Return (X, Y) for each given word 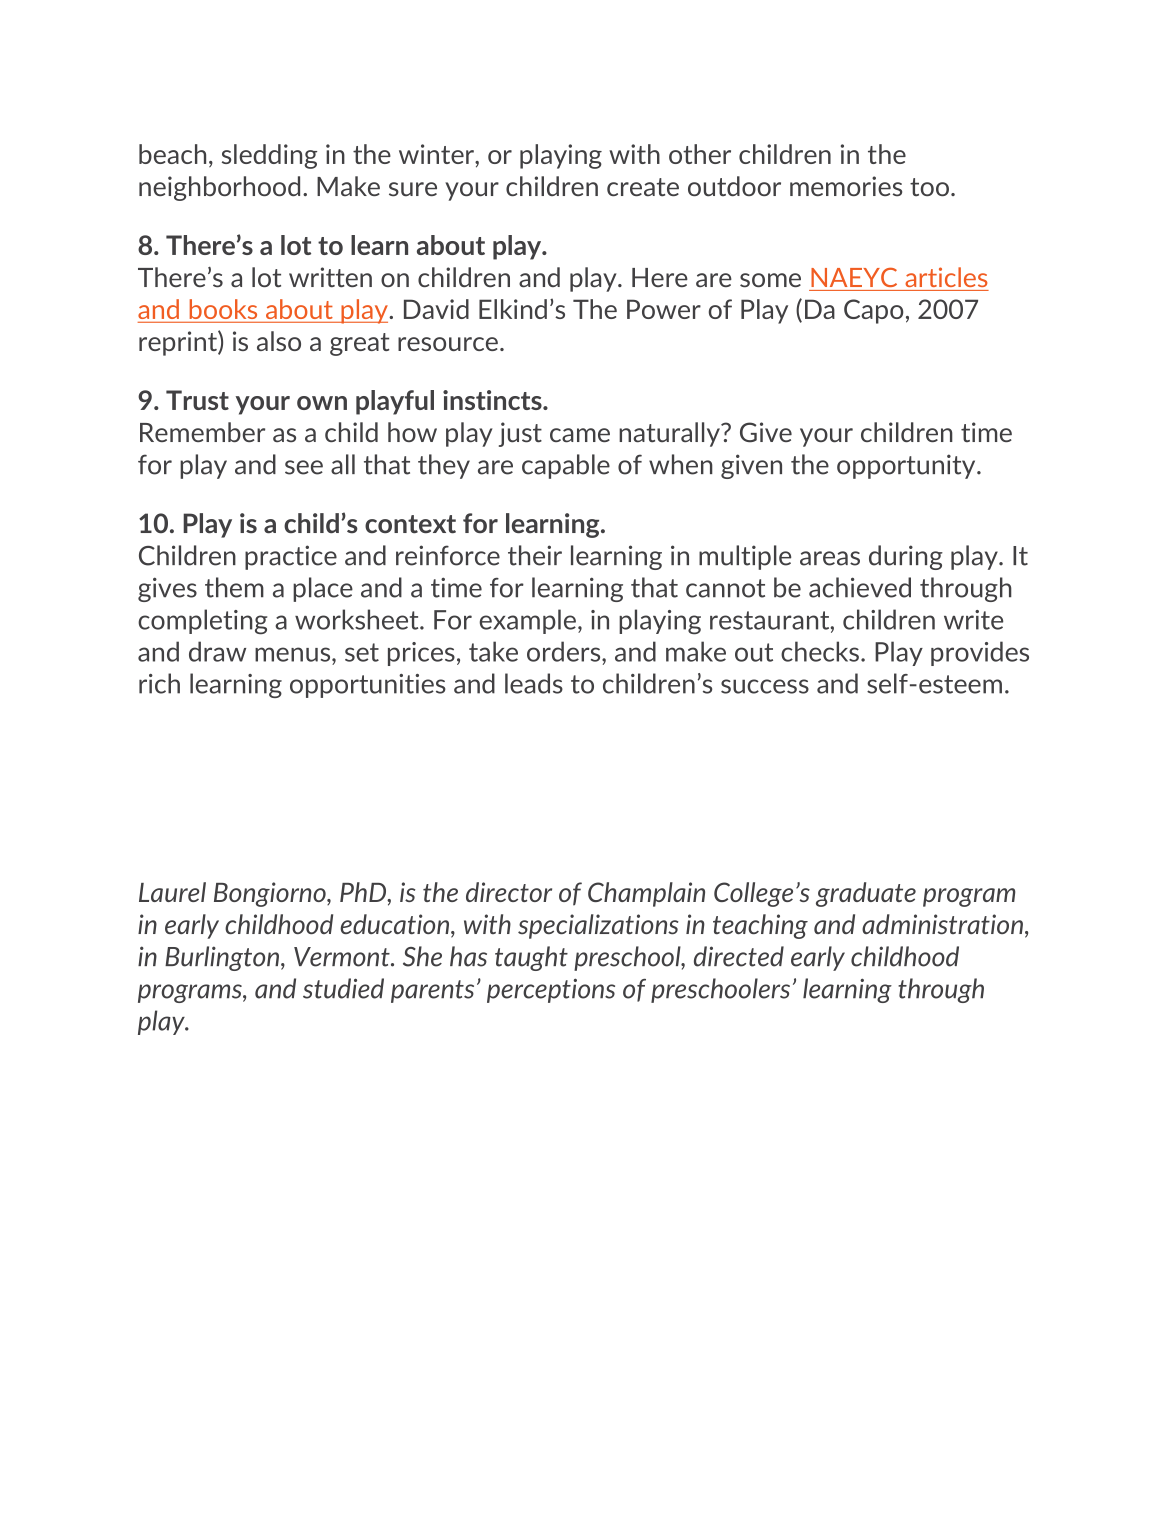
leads (534, 683)
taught (531, 958)
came (580, 435)
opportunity (907, 466)
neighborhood (219, 188)
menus (294, 654)
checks (820, 651)
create (643, 187)
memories (846, 186)
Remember (202, 432)
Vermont (343, 957)
